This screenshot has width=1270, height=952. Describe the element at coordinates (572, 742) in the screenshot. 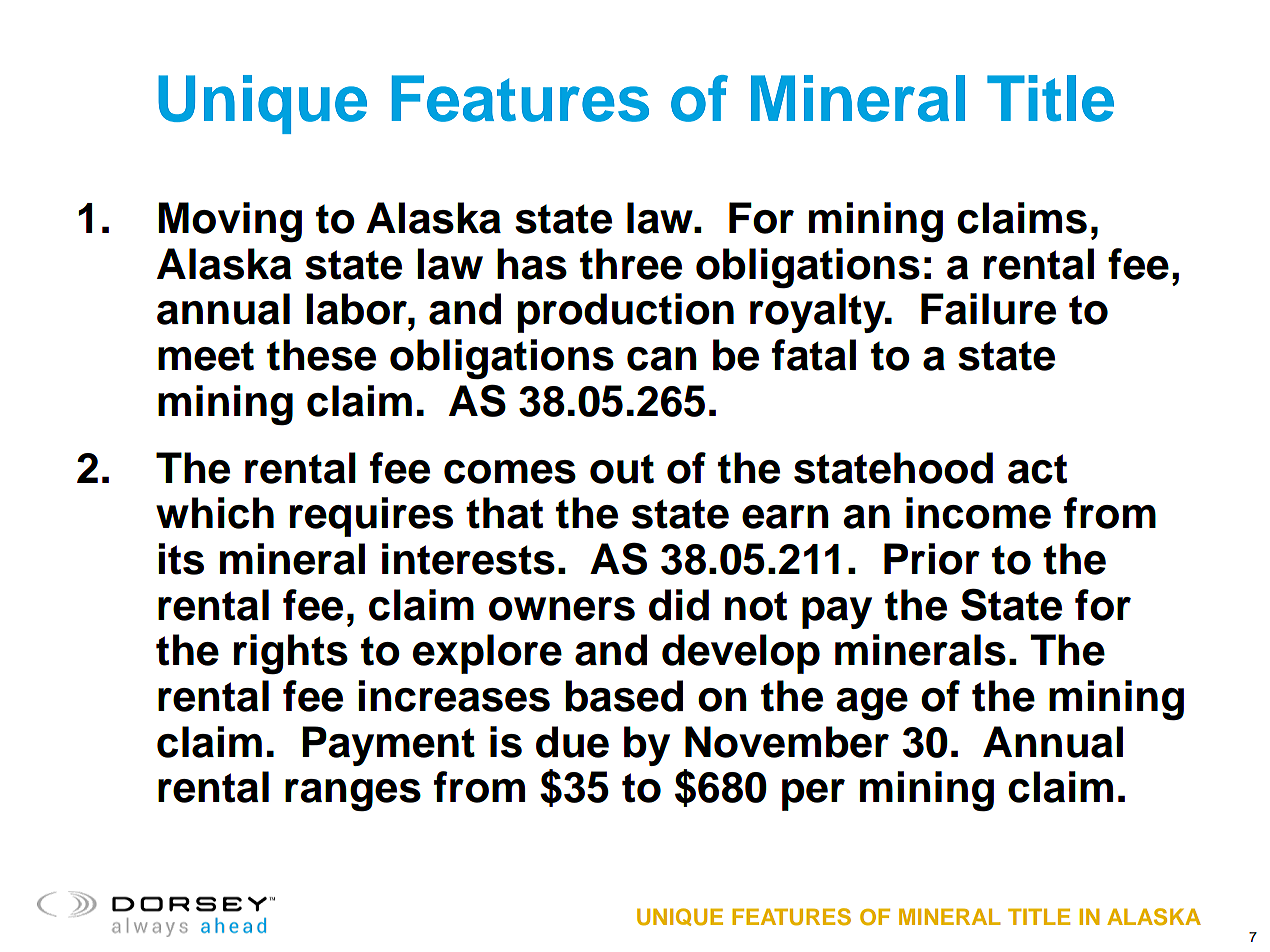

I see `due` at that location.
